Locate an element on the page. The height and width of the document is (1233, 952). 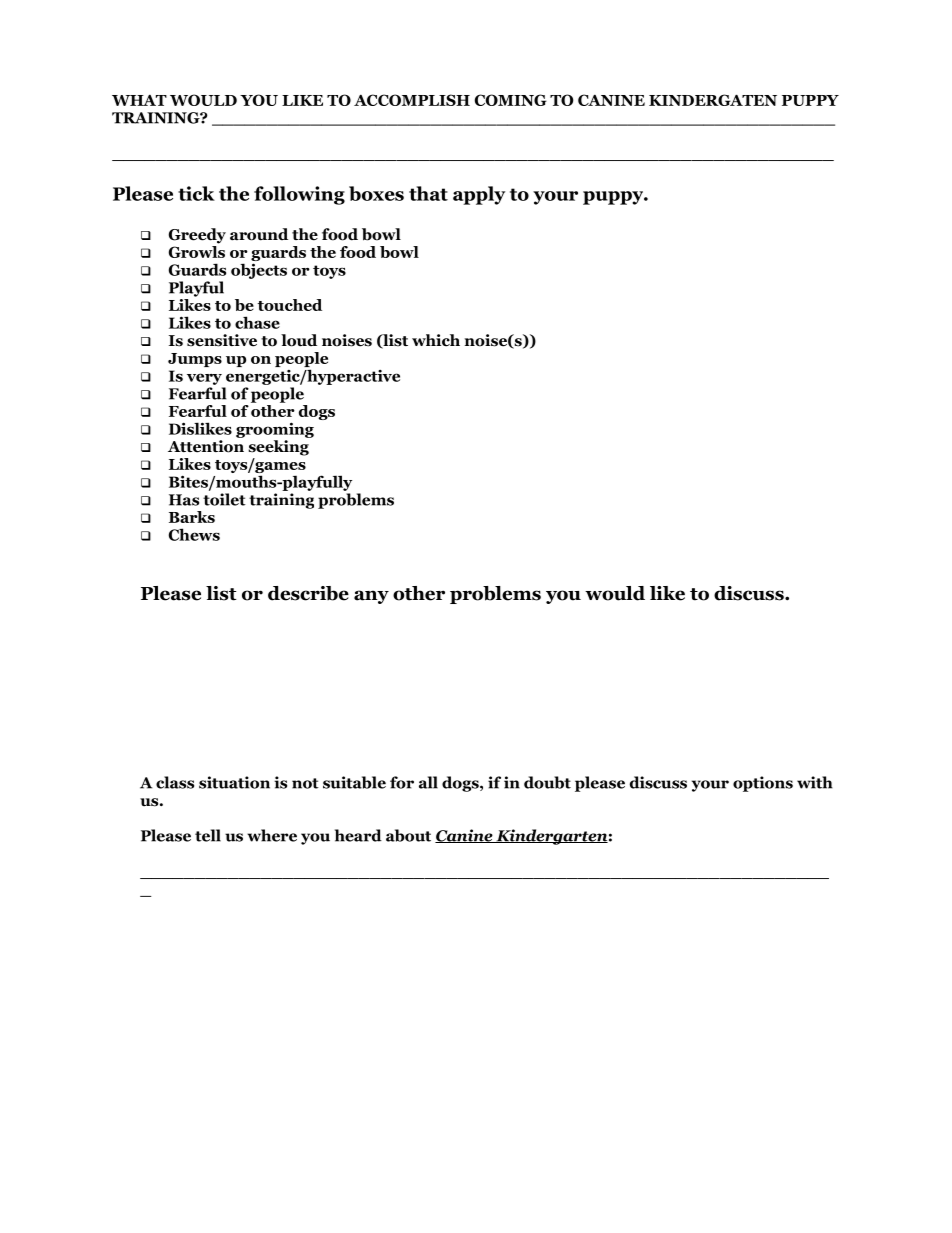
WHAT is located at coordinates (139, 100).
